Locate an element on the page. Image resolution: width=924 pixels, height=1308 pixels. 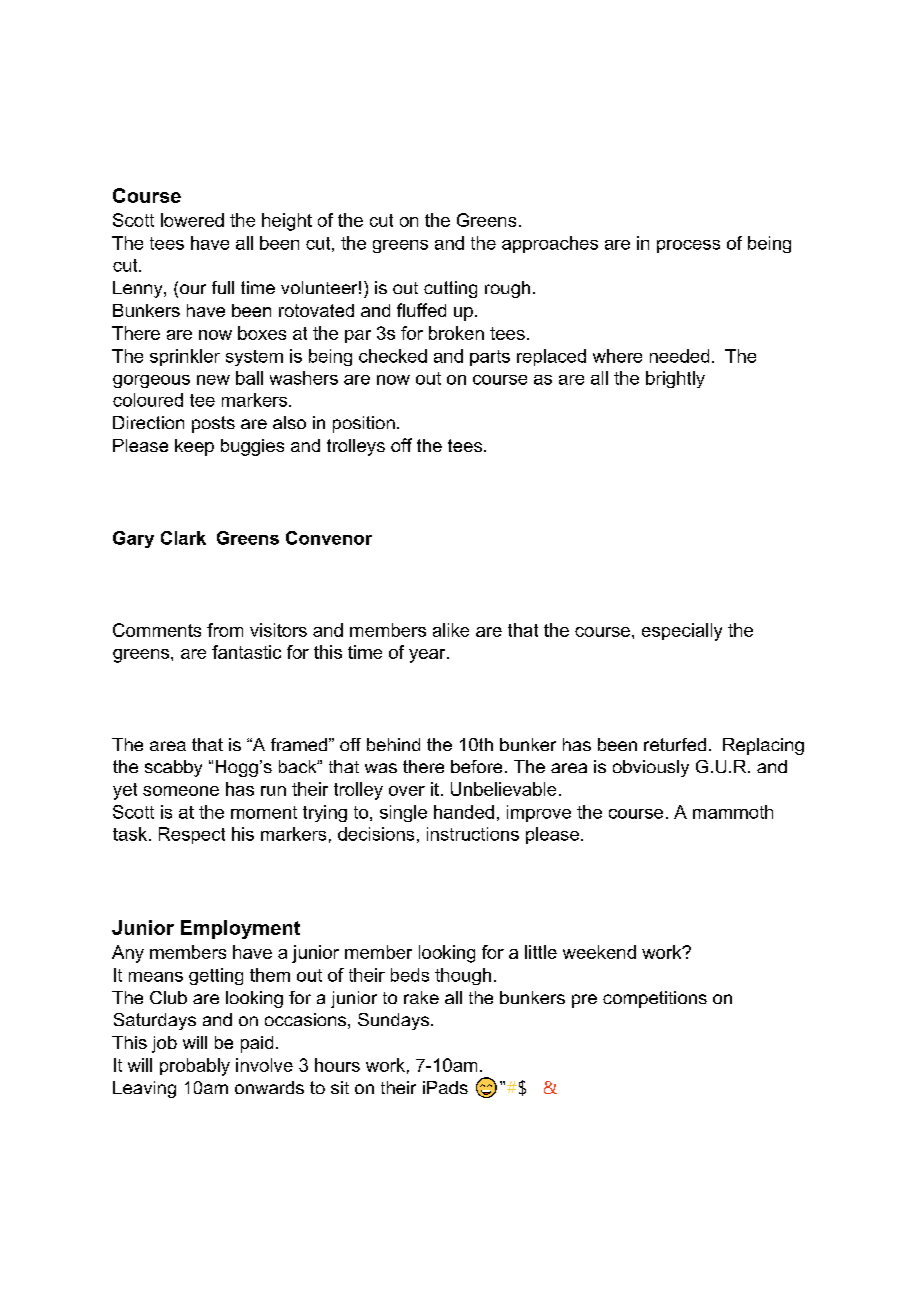
lowered is located at coordinates (192, 220).
